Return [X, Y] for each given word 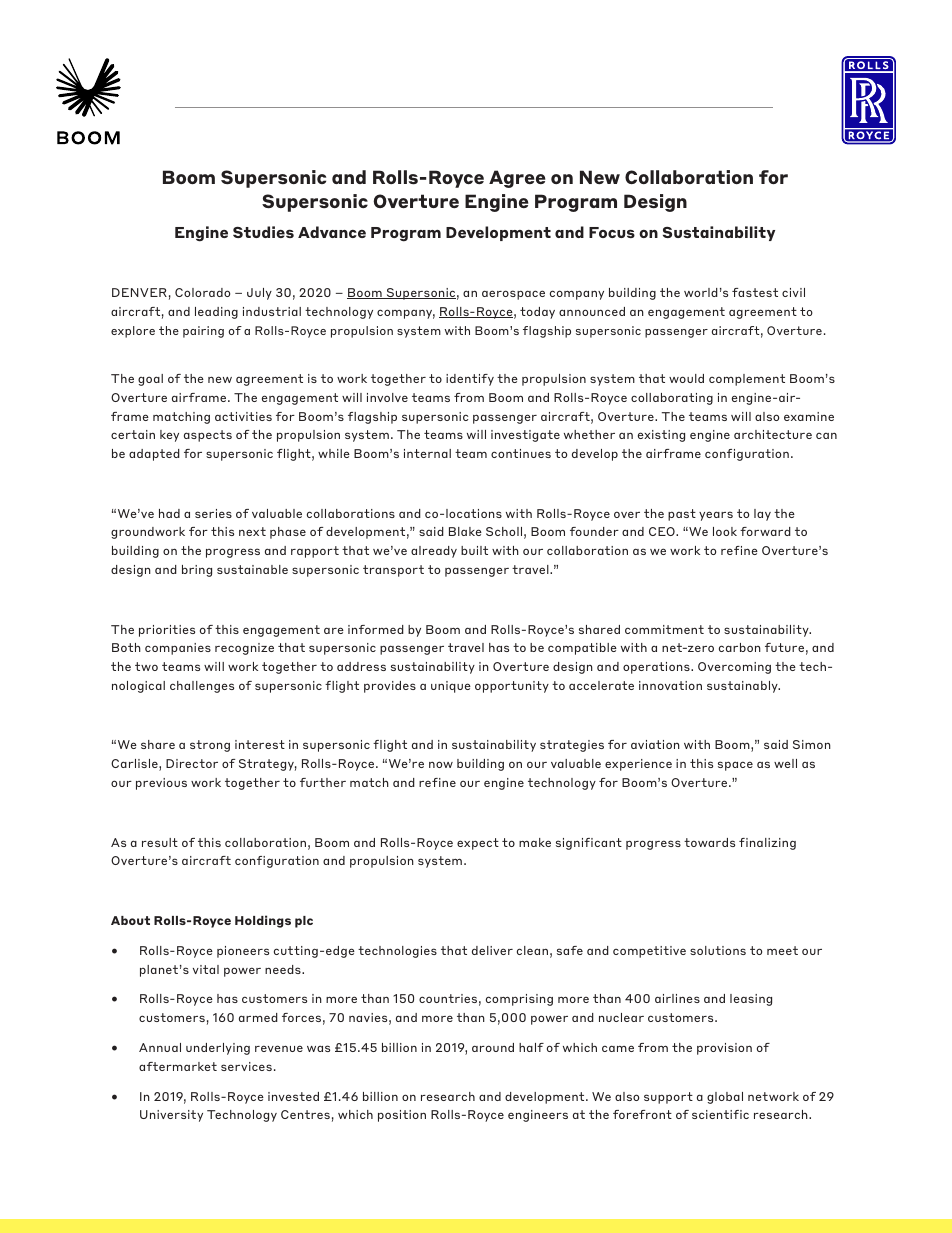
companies [178, 649]
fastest [755, 292]
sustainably [743, 687]
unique [451, 687]
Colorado [202, 292]
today [537, 313]
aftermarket [178, 1066]
